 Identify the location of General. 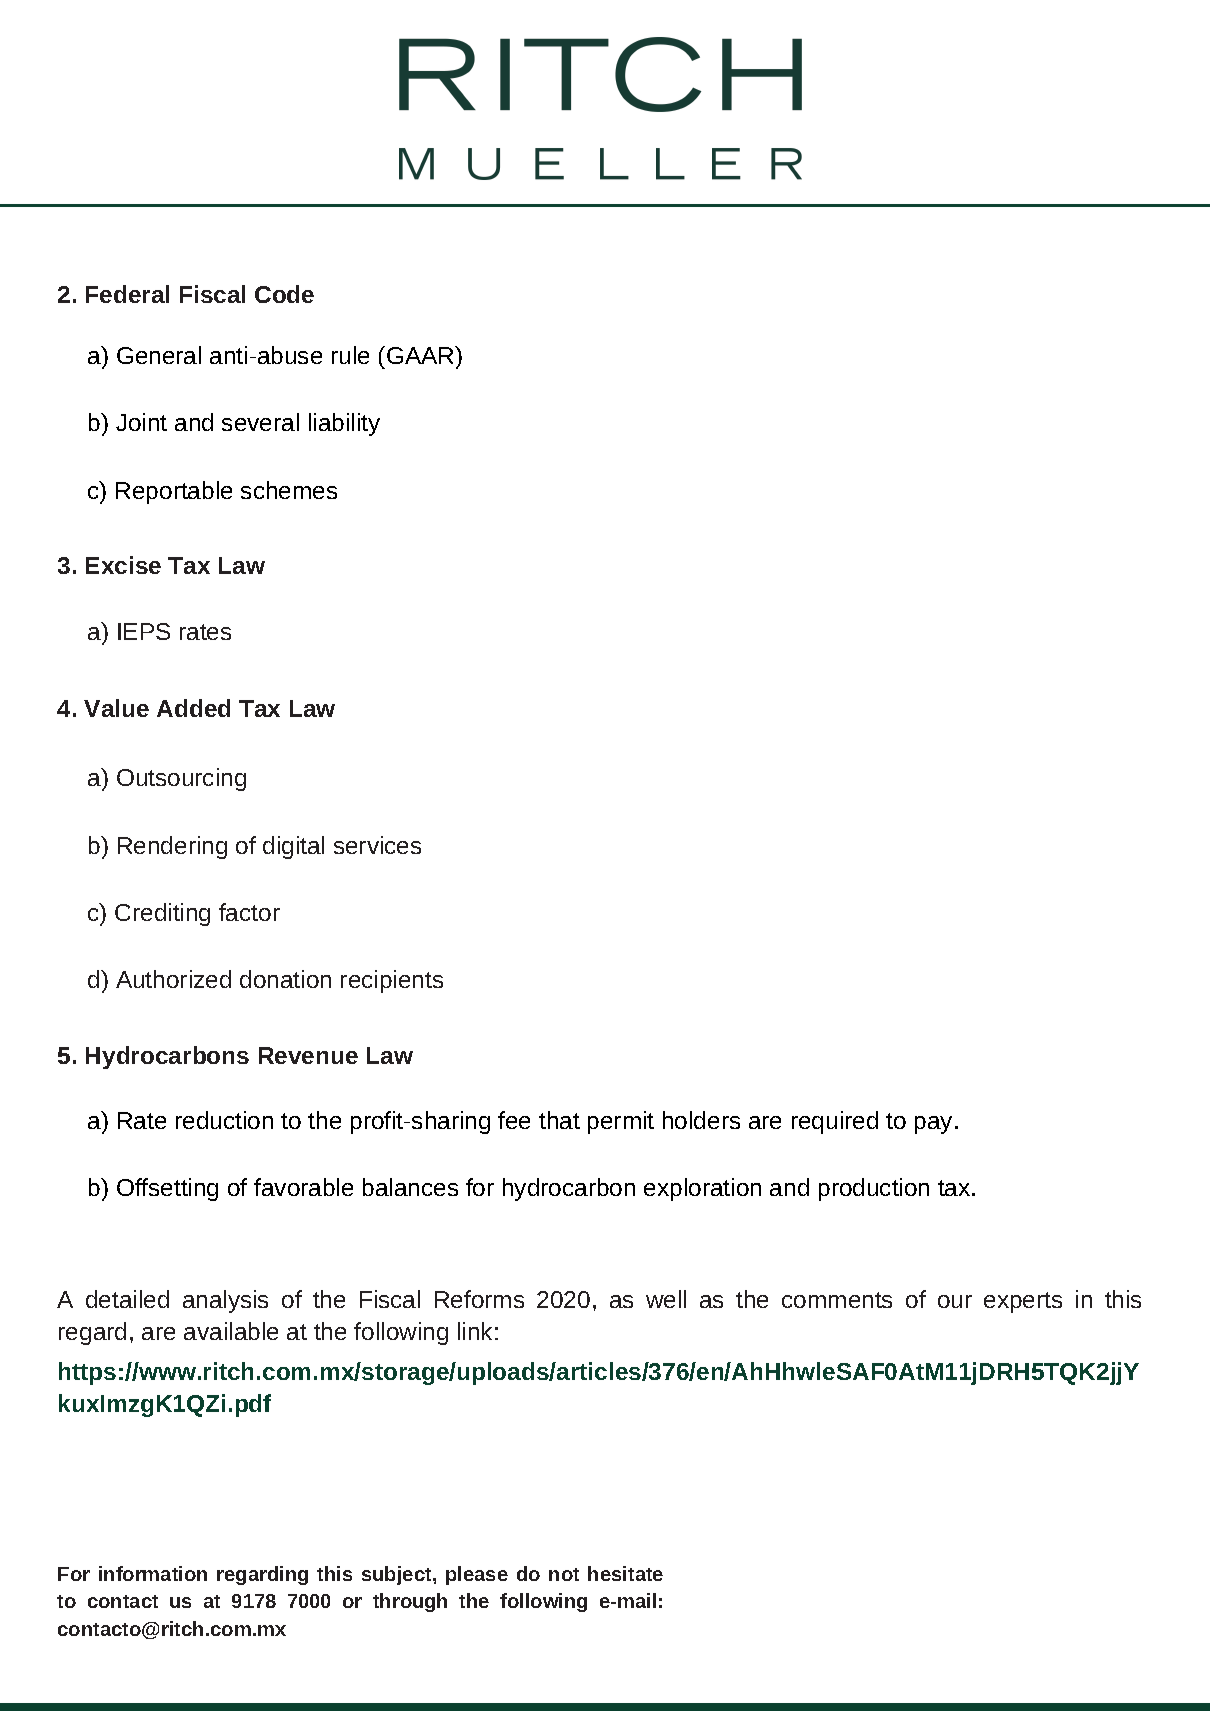
(159, 355).
